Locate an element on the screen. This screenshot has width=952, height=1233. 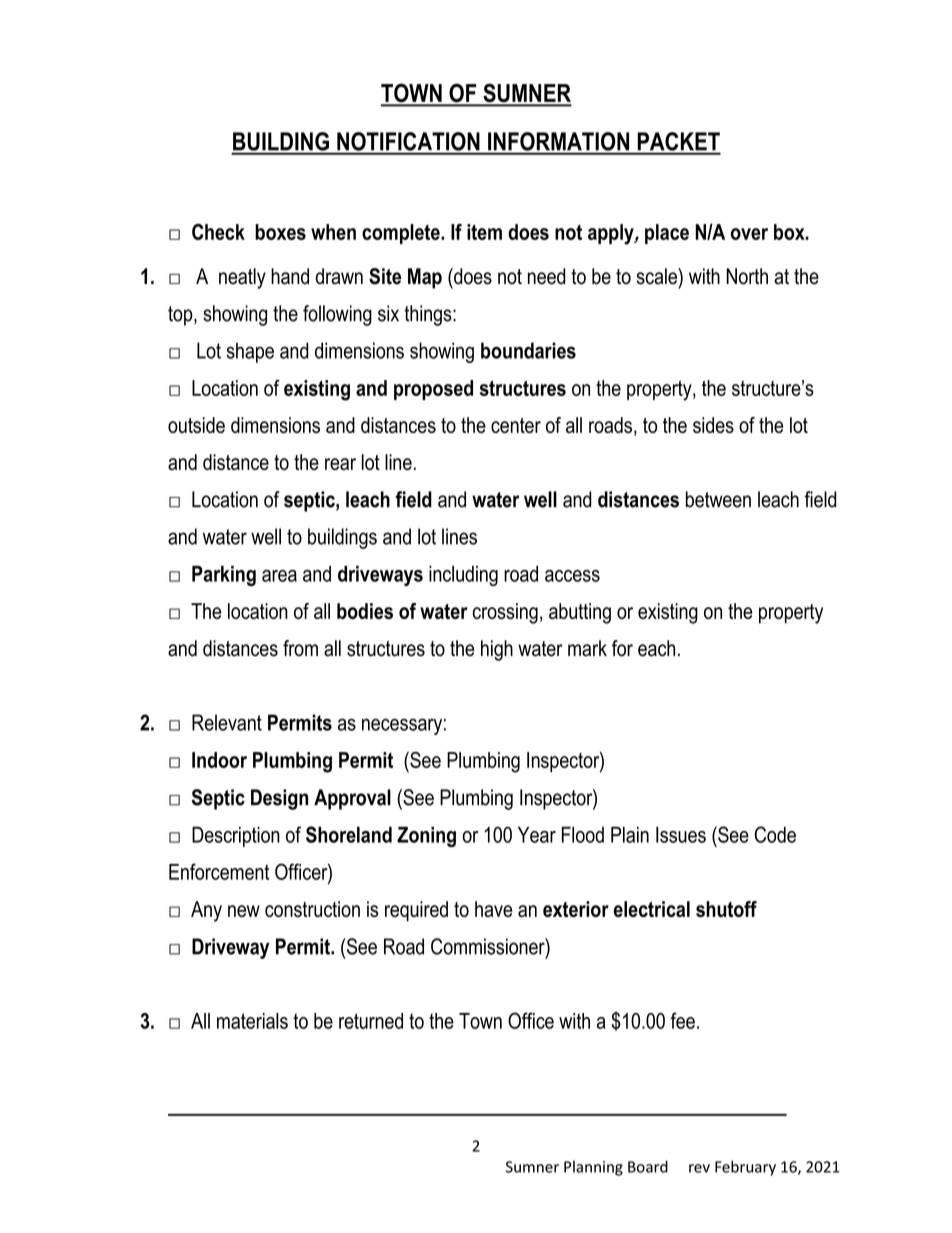
neatly is located at coordinates (242, 278).
